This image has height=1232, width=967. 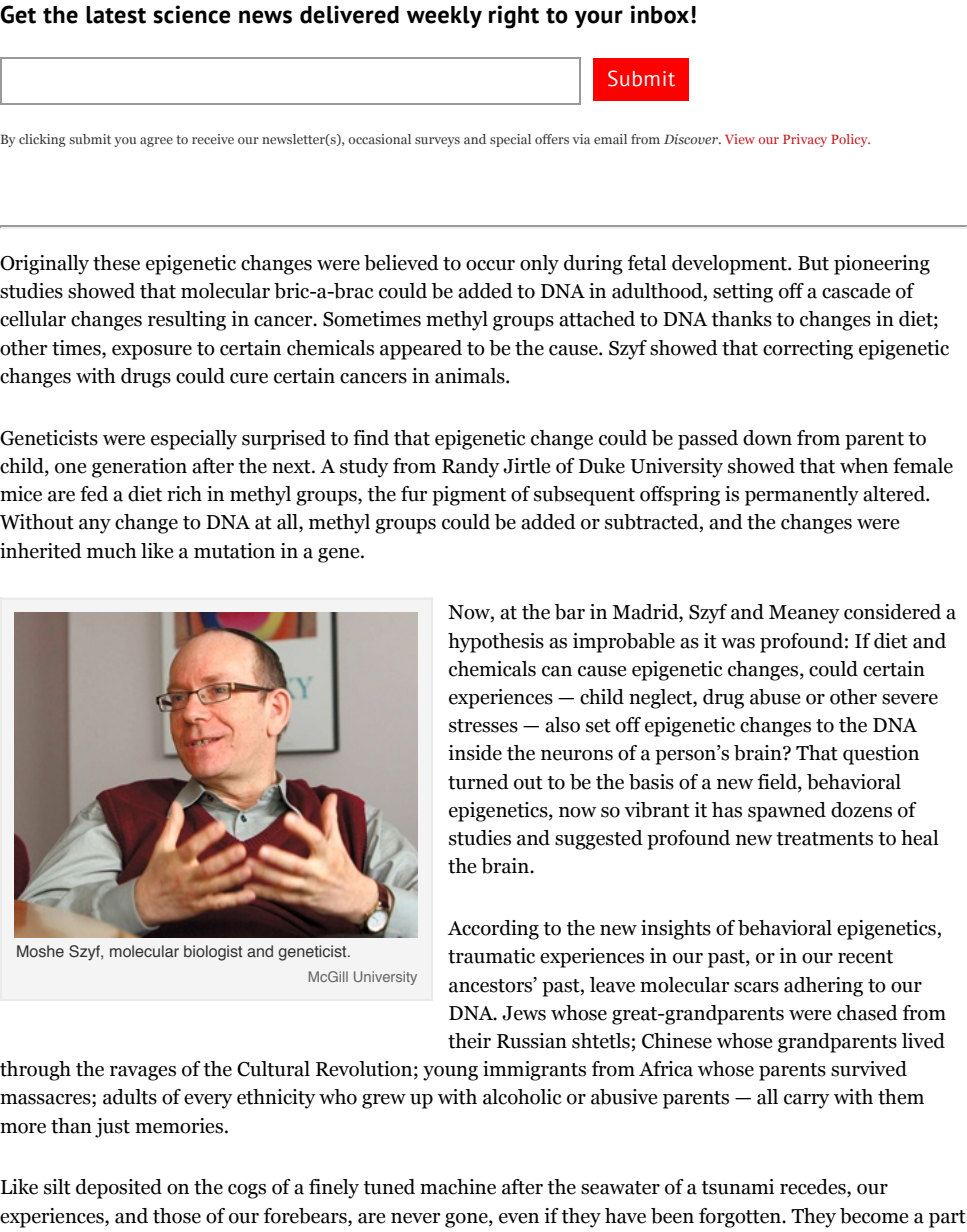 I want to click on biologist, so click(x=213, y=953).
